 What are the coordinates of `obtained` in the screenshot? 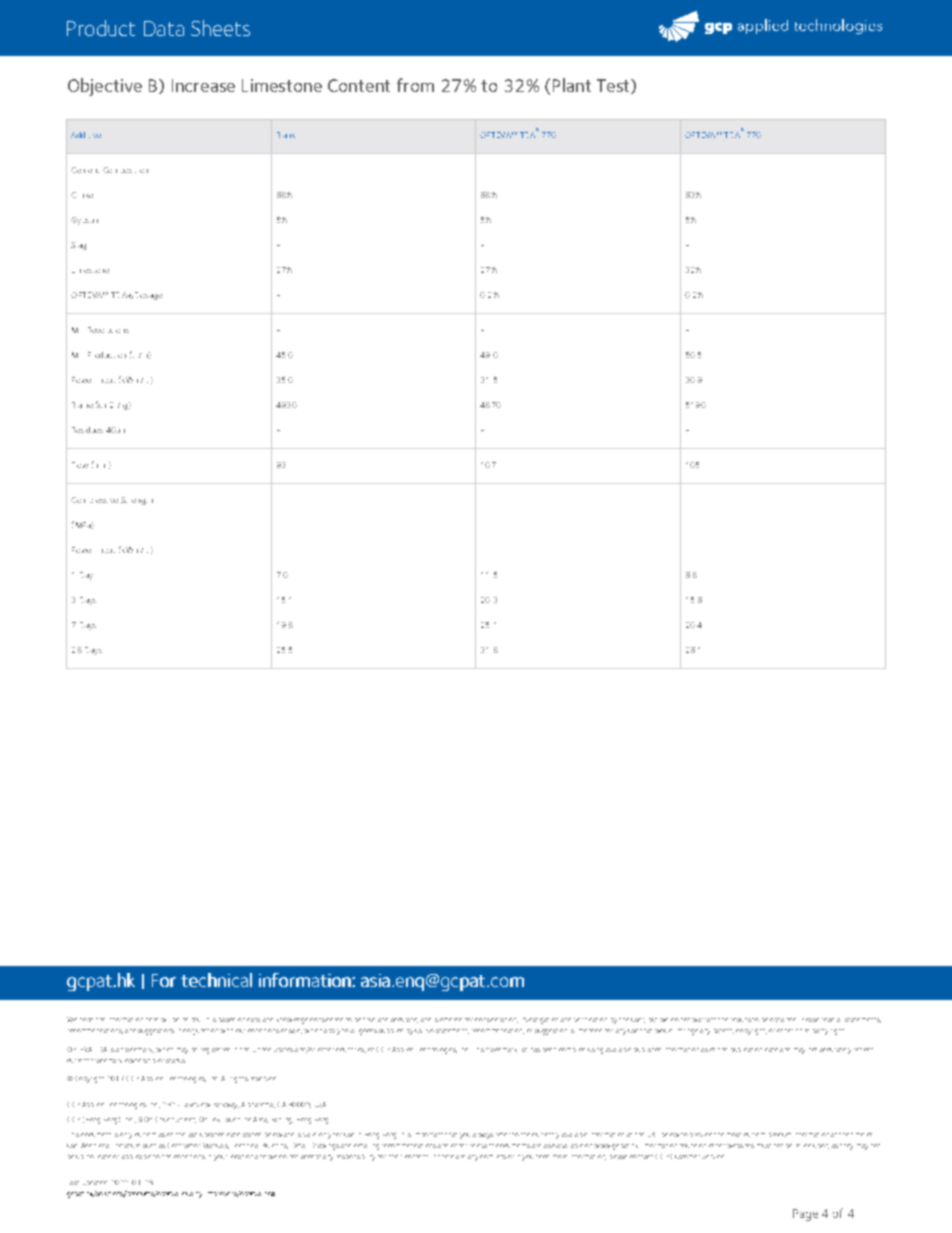 It's located at (783, 1020).
